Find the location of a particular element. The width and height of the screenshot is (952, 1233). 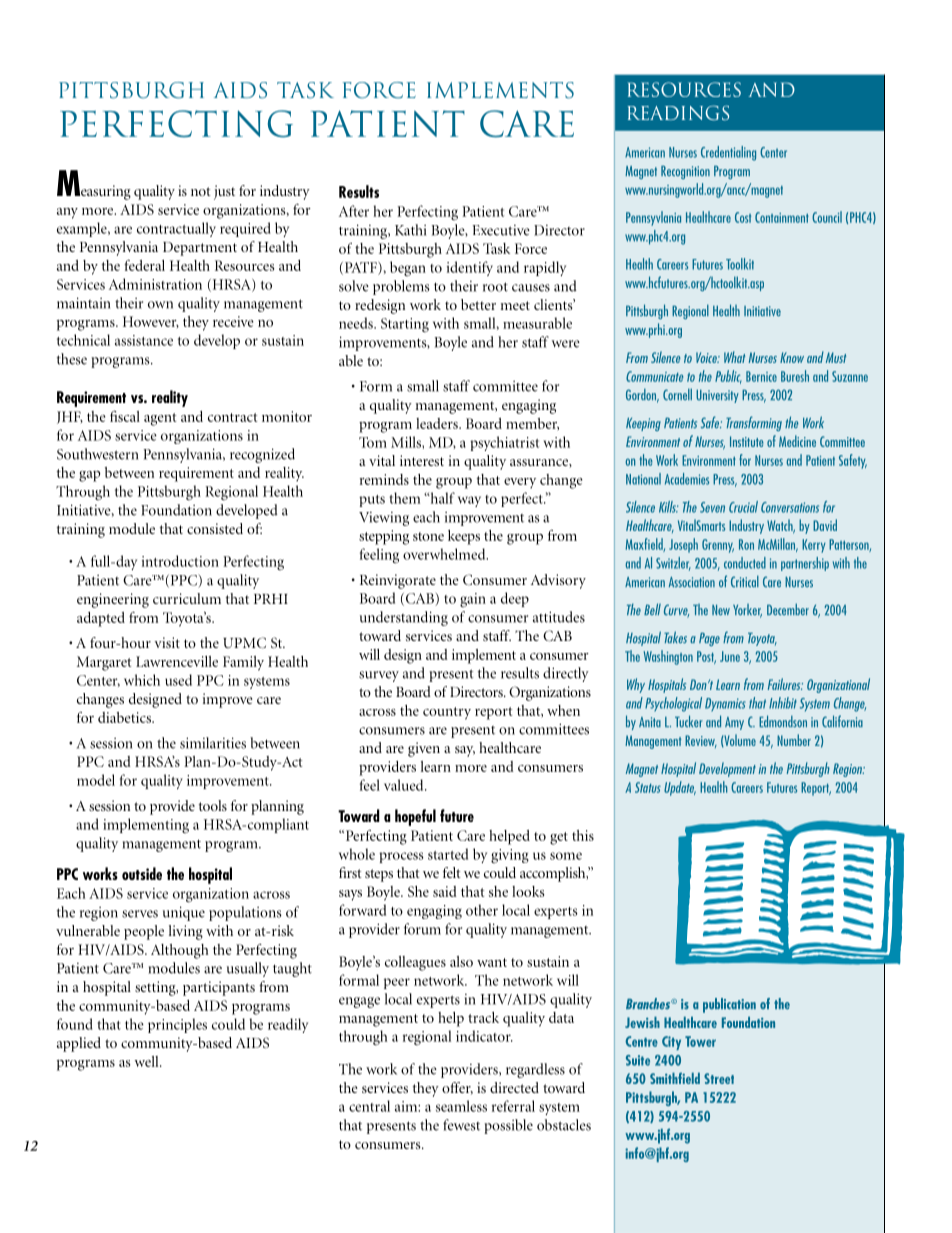

Number is located at coordinates (794, 740).
